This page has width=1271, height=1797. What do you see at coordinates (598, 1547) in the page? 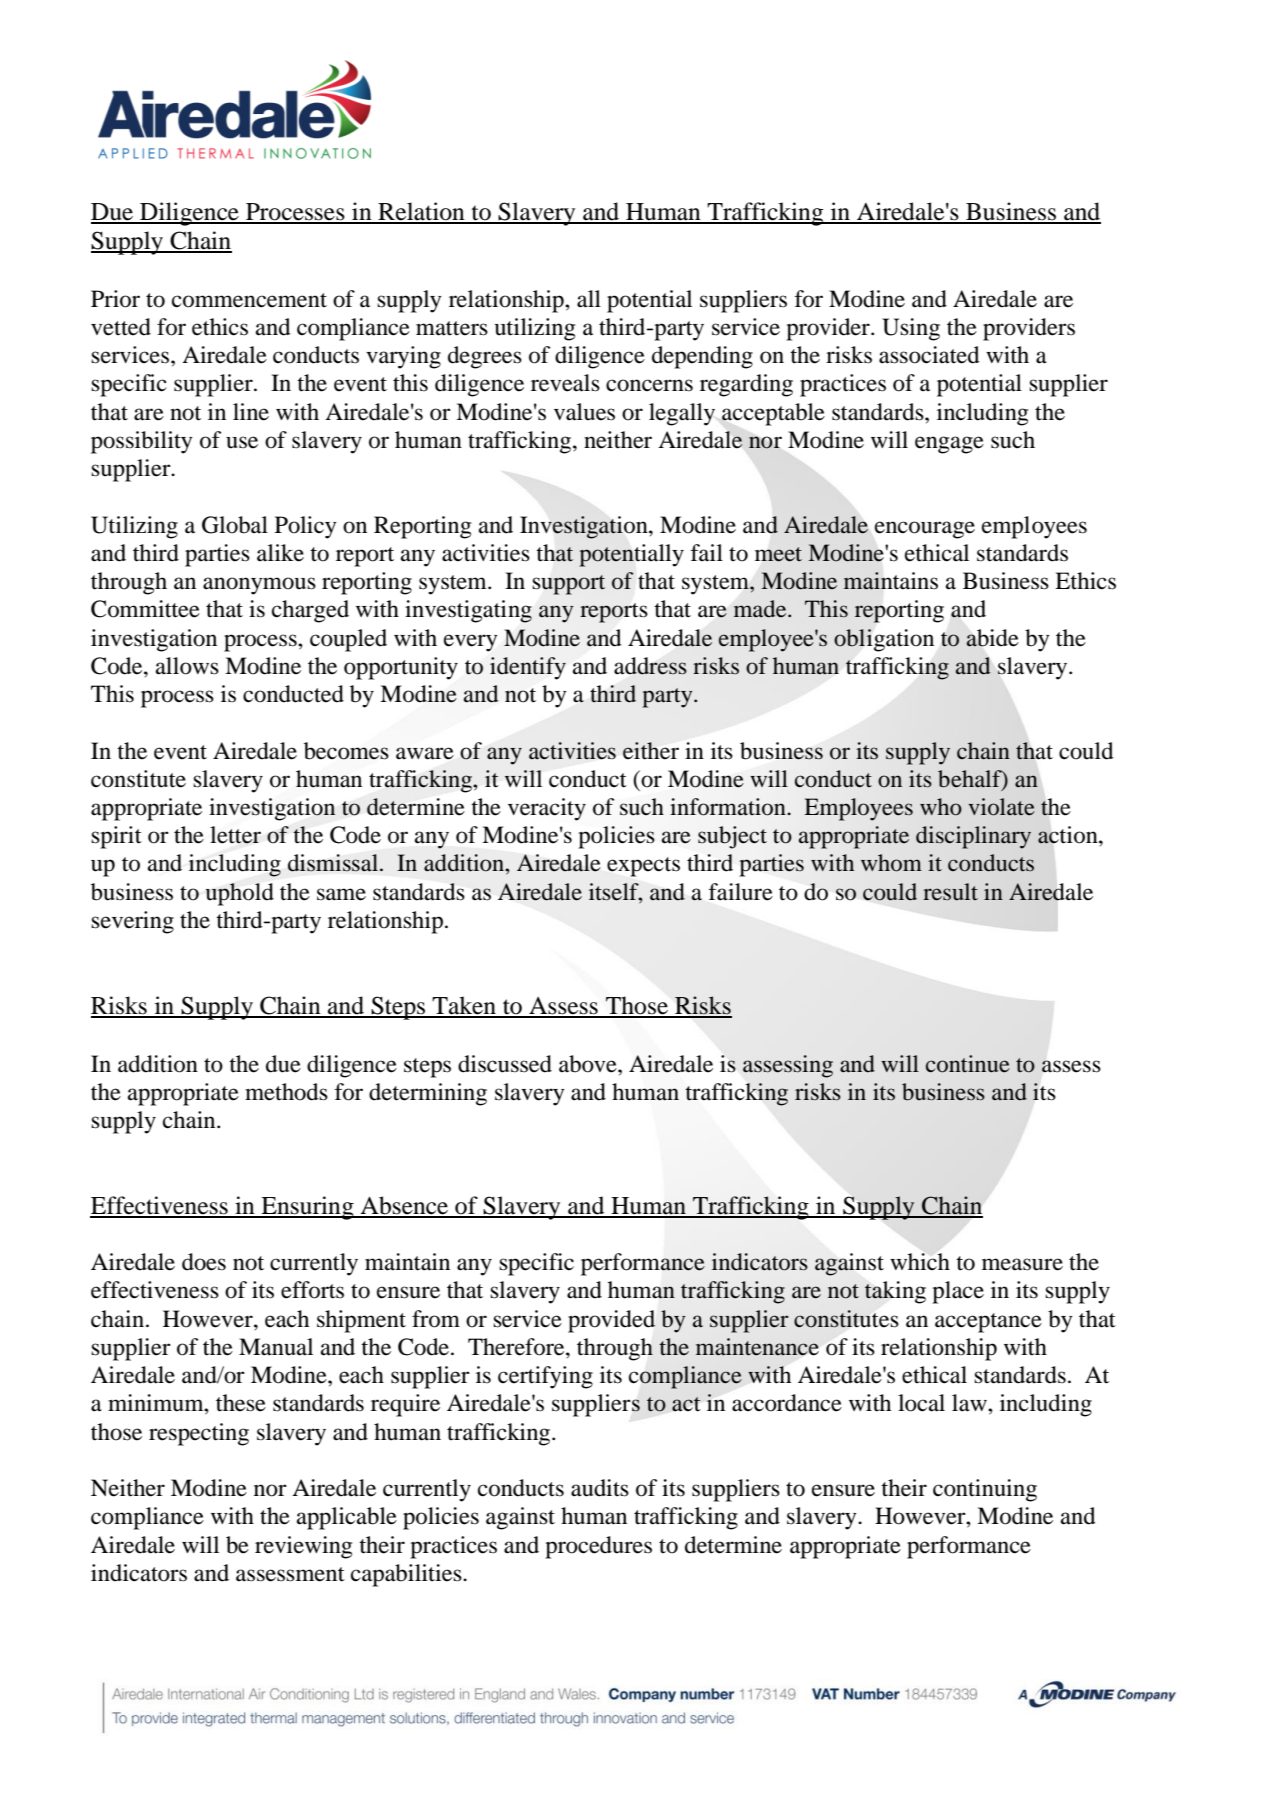
I see `procedures` at bounding box center [598, 1547].
